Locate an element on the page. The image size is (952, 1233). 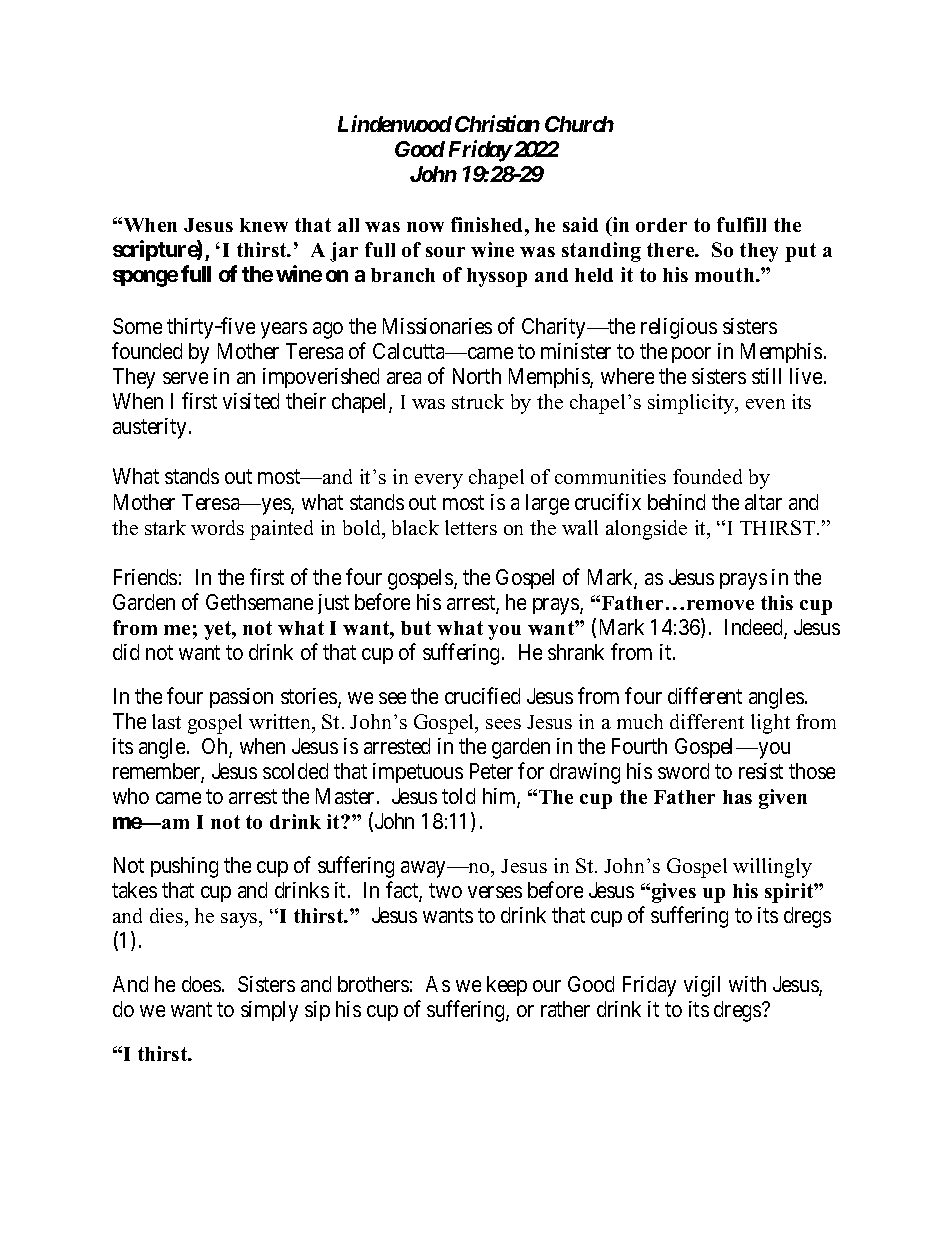
fulfill is located at coordinates (741, 224).
